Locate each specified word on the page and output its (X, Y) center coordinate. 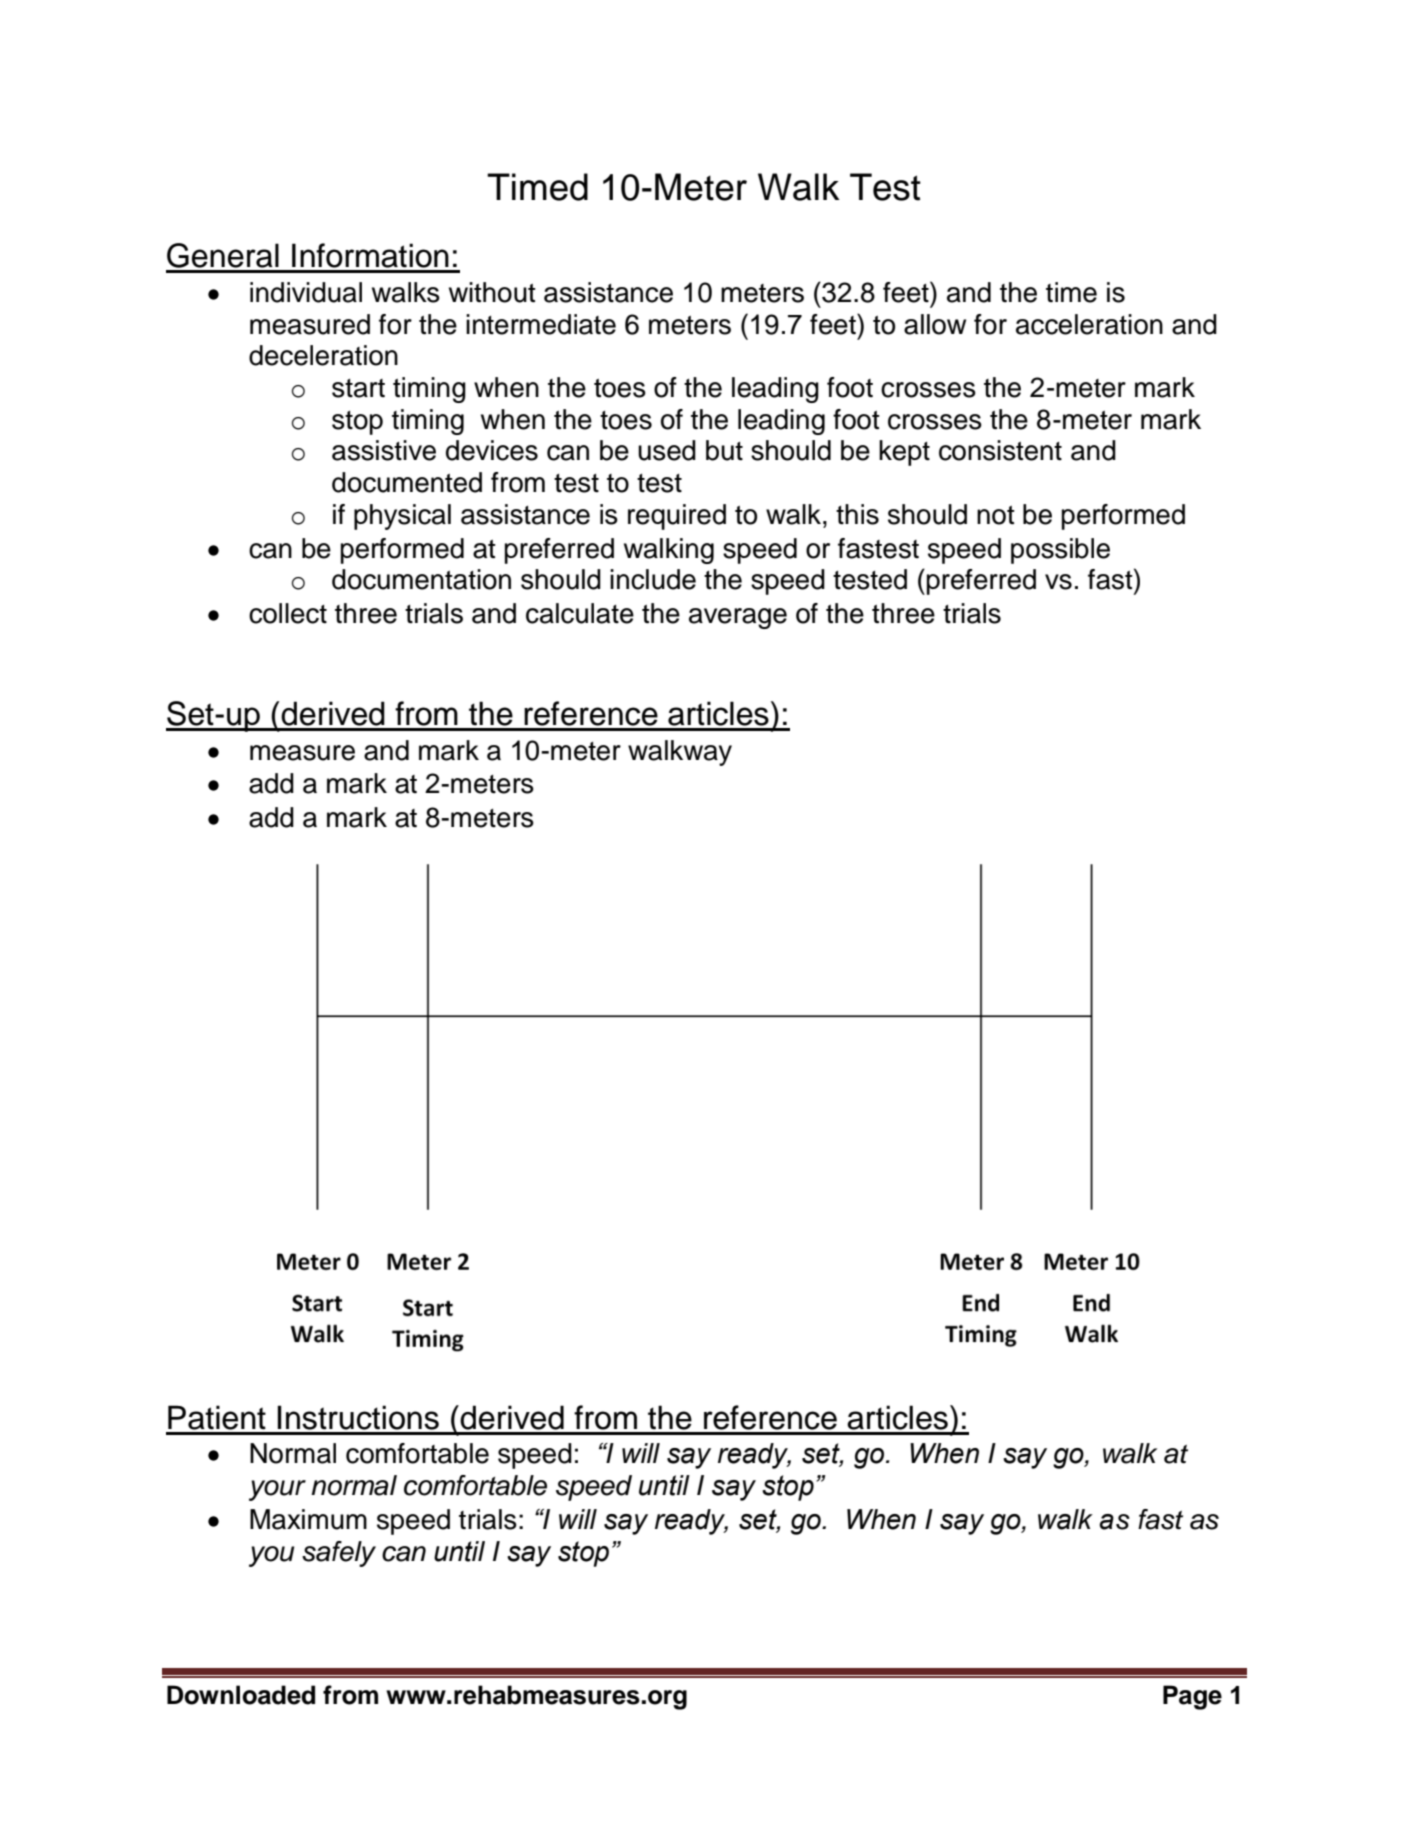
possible (1060, 551)
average (738, 618)
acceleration (1089, 324)
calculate (580, 613)
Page (1192, 1697)
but (724, 450)
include (653, 579)
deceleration (323, 355)
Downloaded (241, 1695)
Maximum (308, 1519)
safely (339, 1554)
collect (288, 613)
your (277, 1490)
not (996, 515)
